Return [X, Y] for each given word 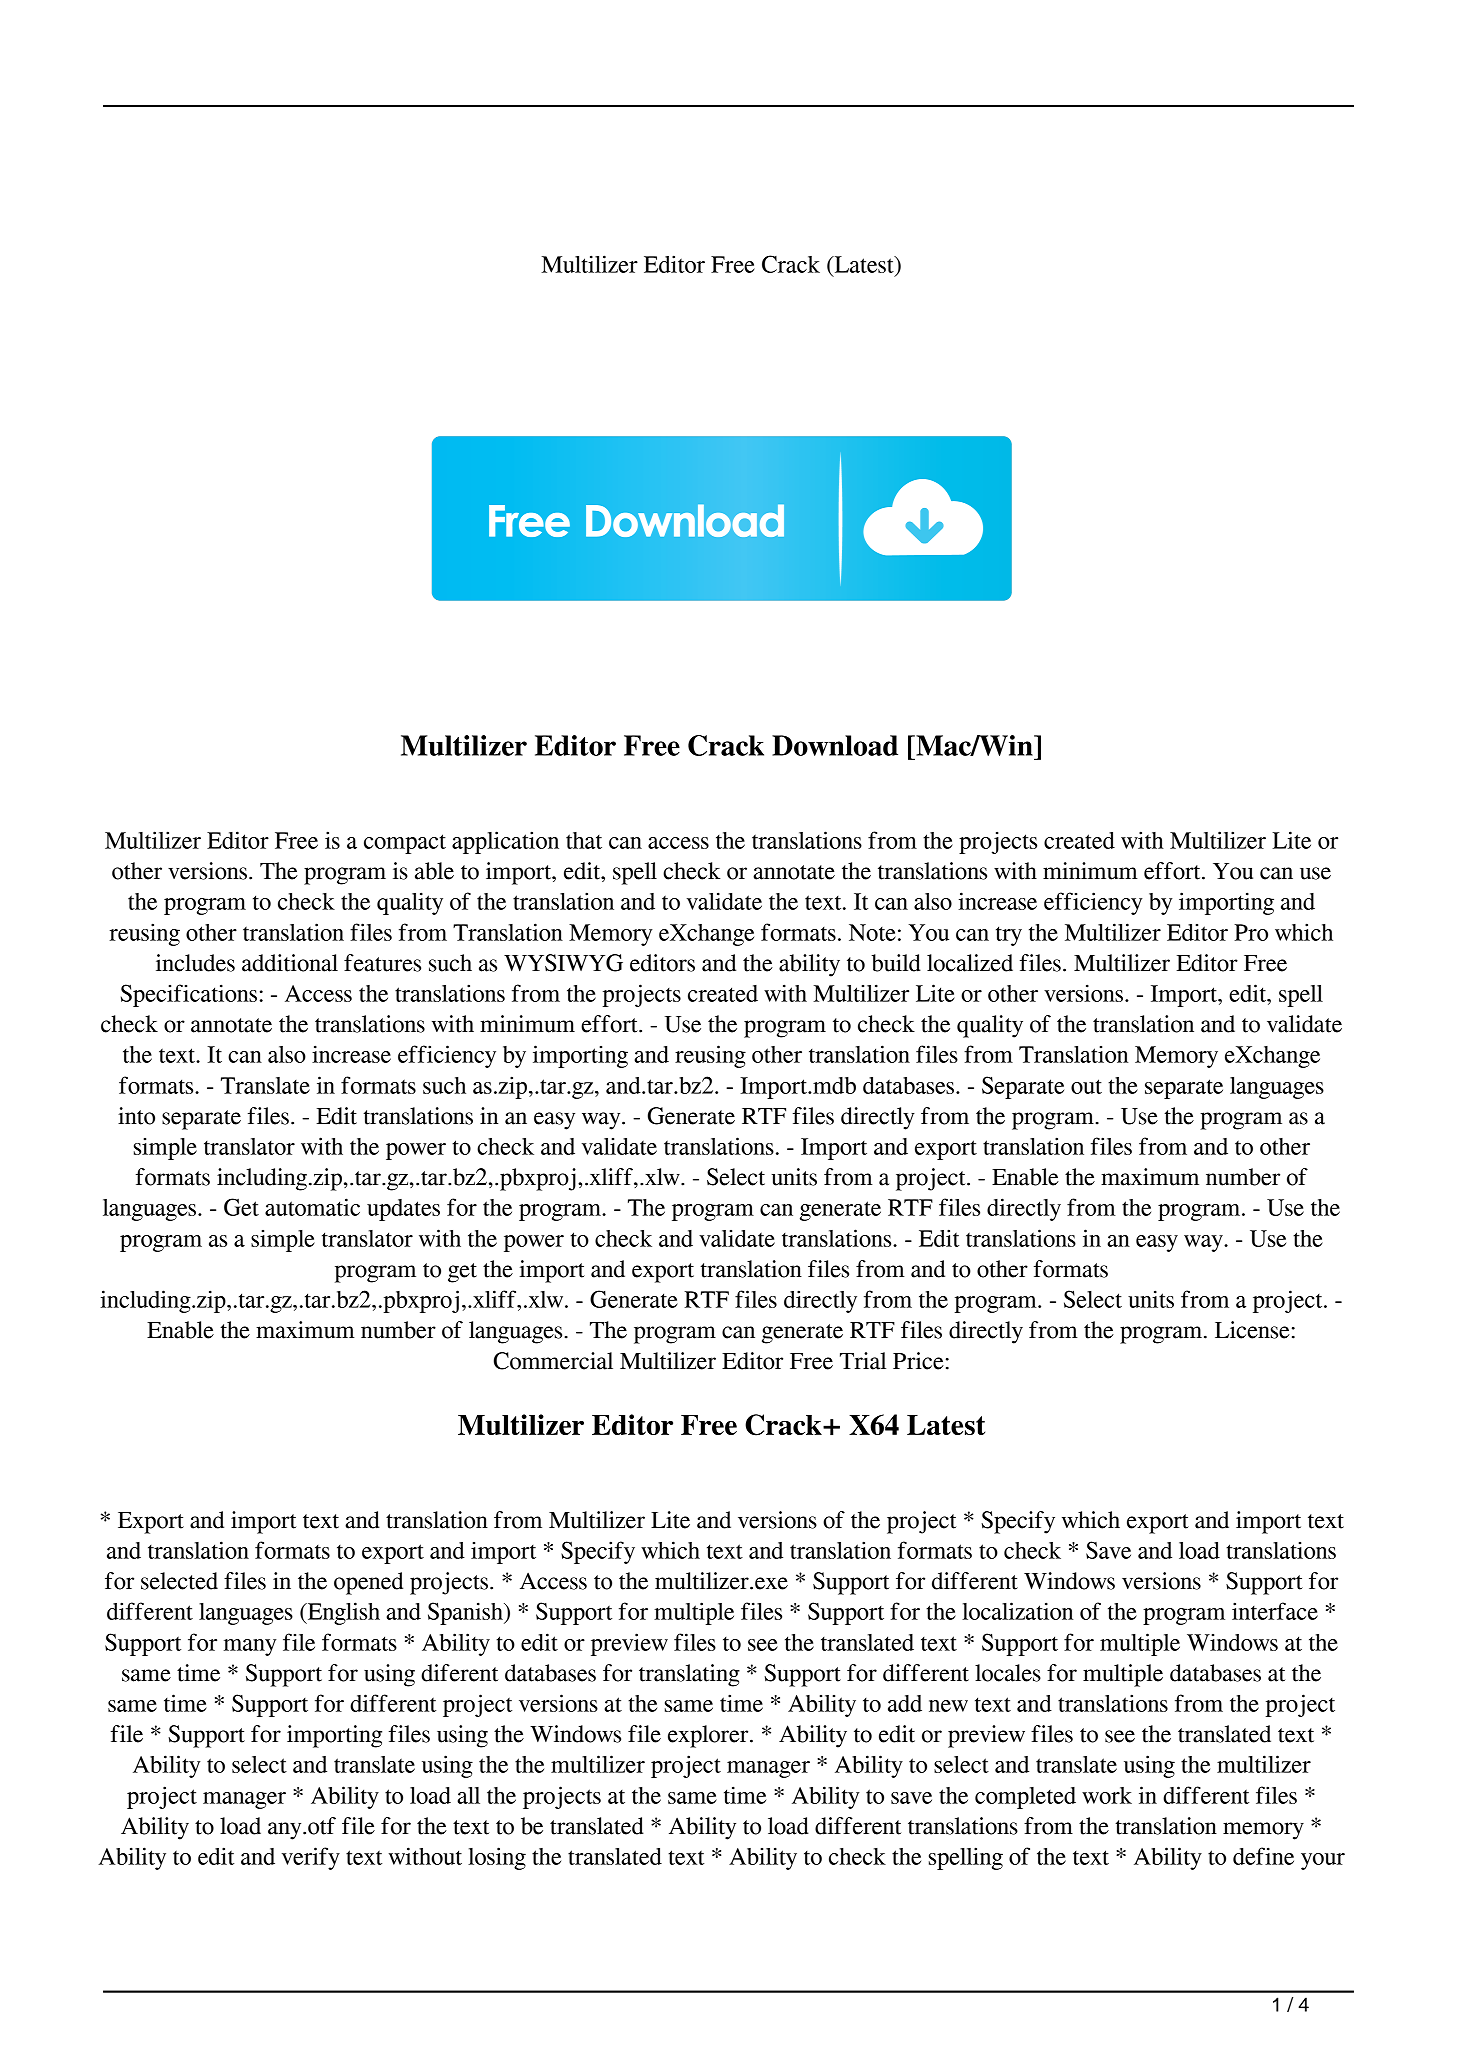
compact [405, 844]
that [584, 840]
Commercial [553, 1361]
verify [311, 1858]
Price [918, 1361]
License [1252, 1330]
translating [689, 1675]
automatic [312, 1207]
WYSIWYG [563, 963]
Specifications [189, 995]
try [1009, 936]
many [250, 1647]
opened [368, 1583]
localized [970, 963]
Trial [863, 1361]
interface [1275, 1611]
